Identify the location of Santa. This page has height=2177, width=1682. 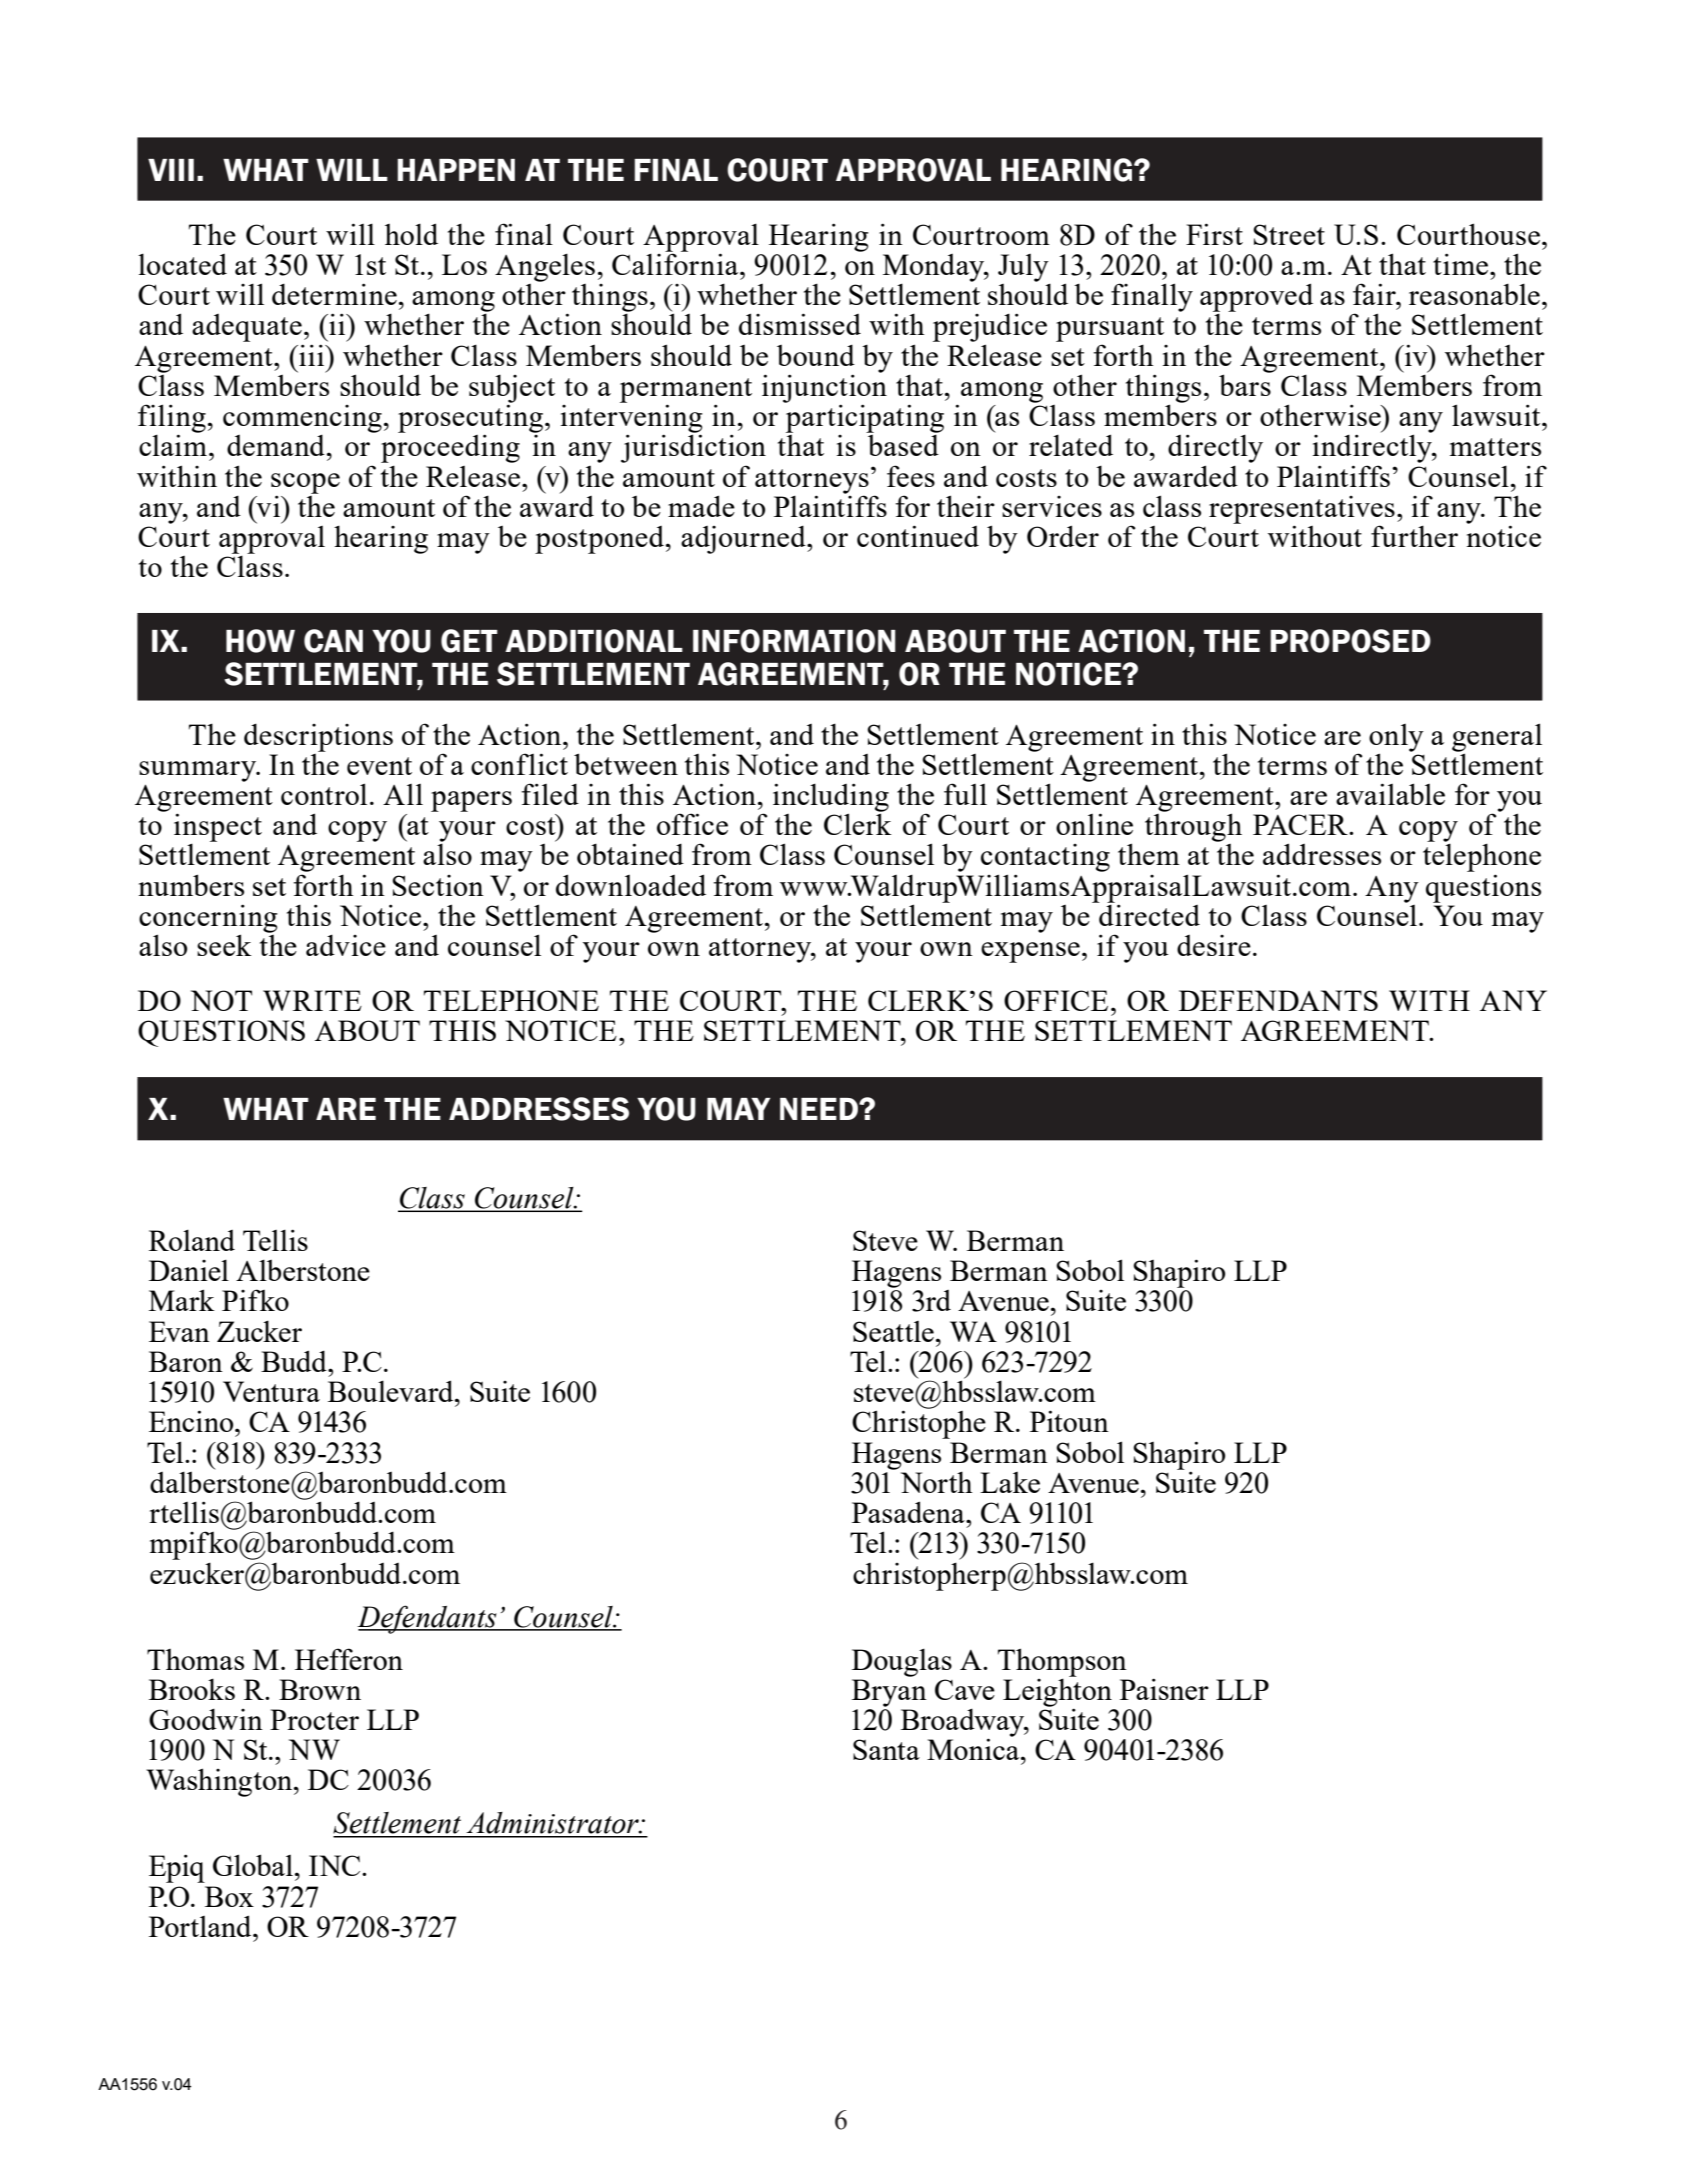
(886, 1749).
